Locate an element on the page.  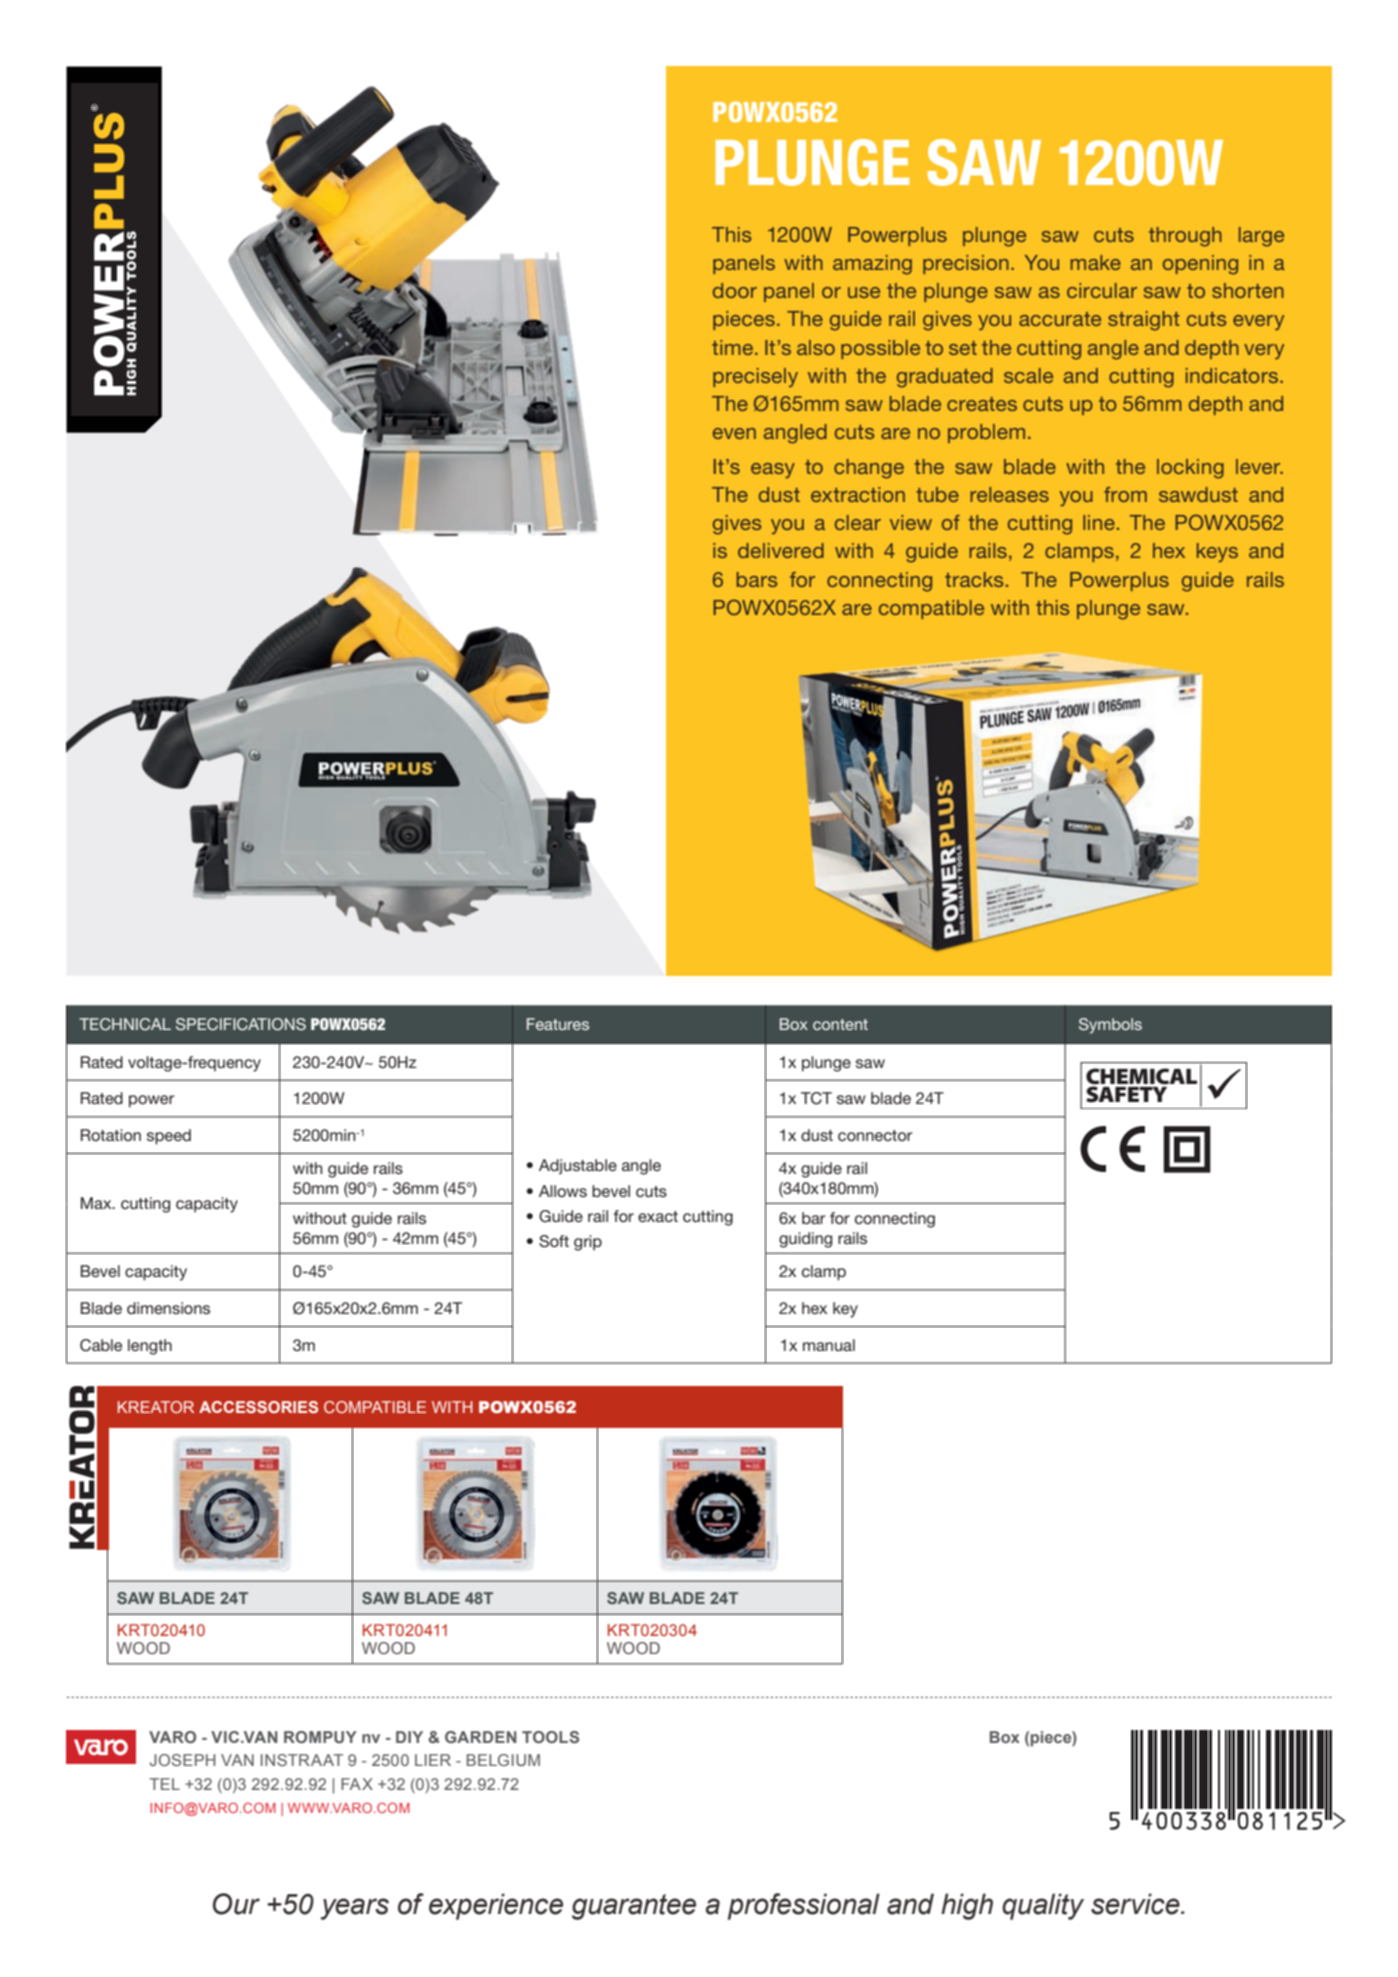
door is located at coordinates (735, 290).
